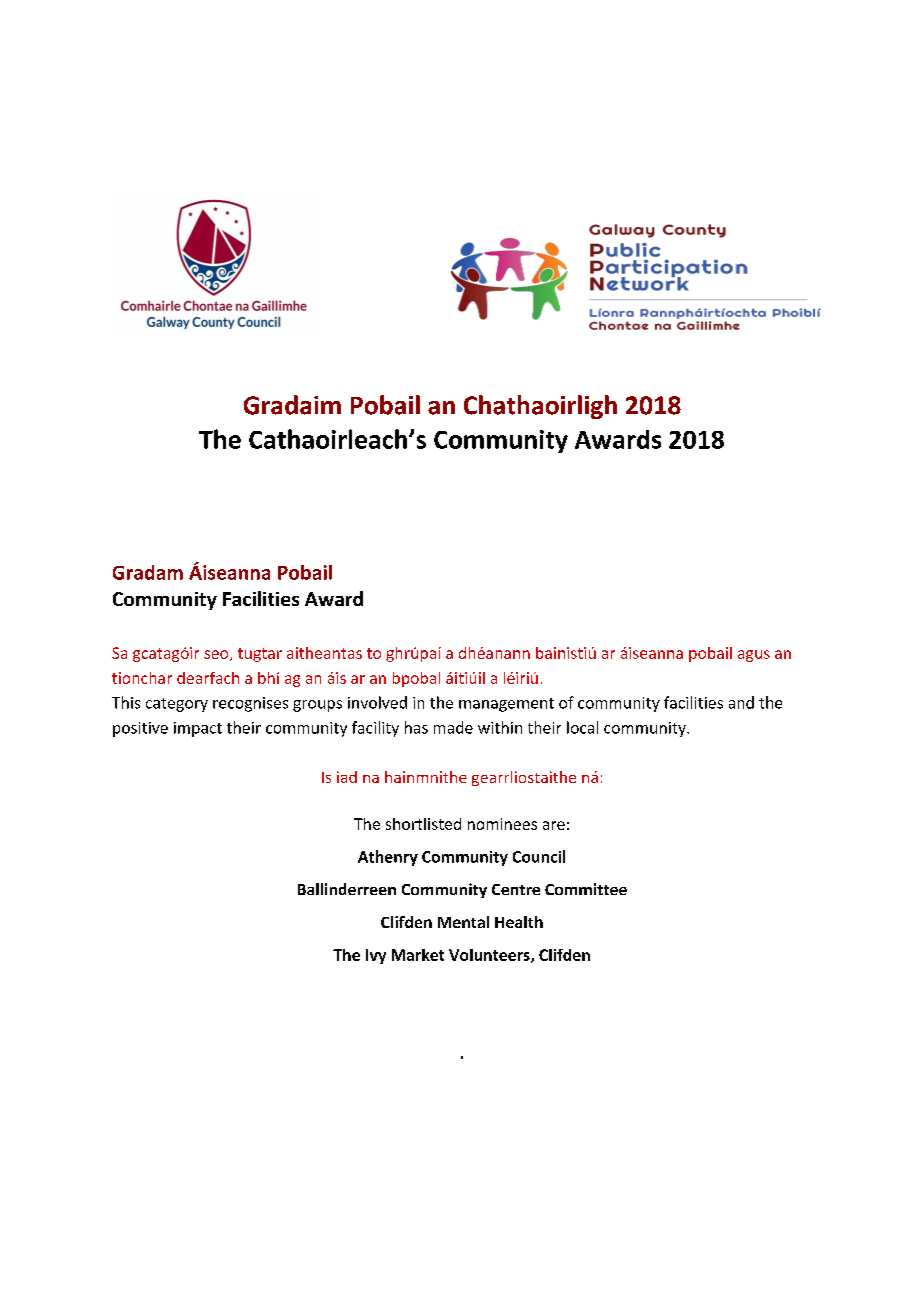 This document has height=1308, width=924. What do you see at coordinates (741, 702) in the document?
I see `and` at bounding box center [741, 702].
